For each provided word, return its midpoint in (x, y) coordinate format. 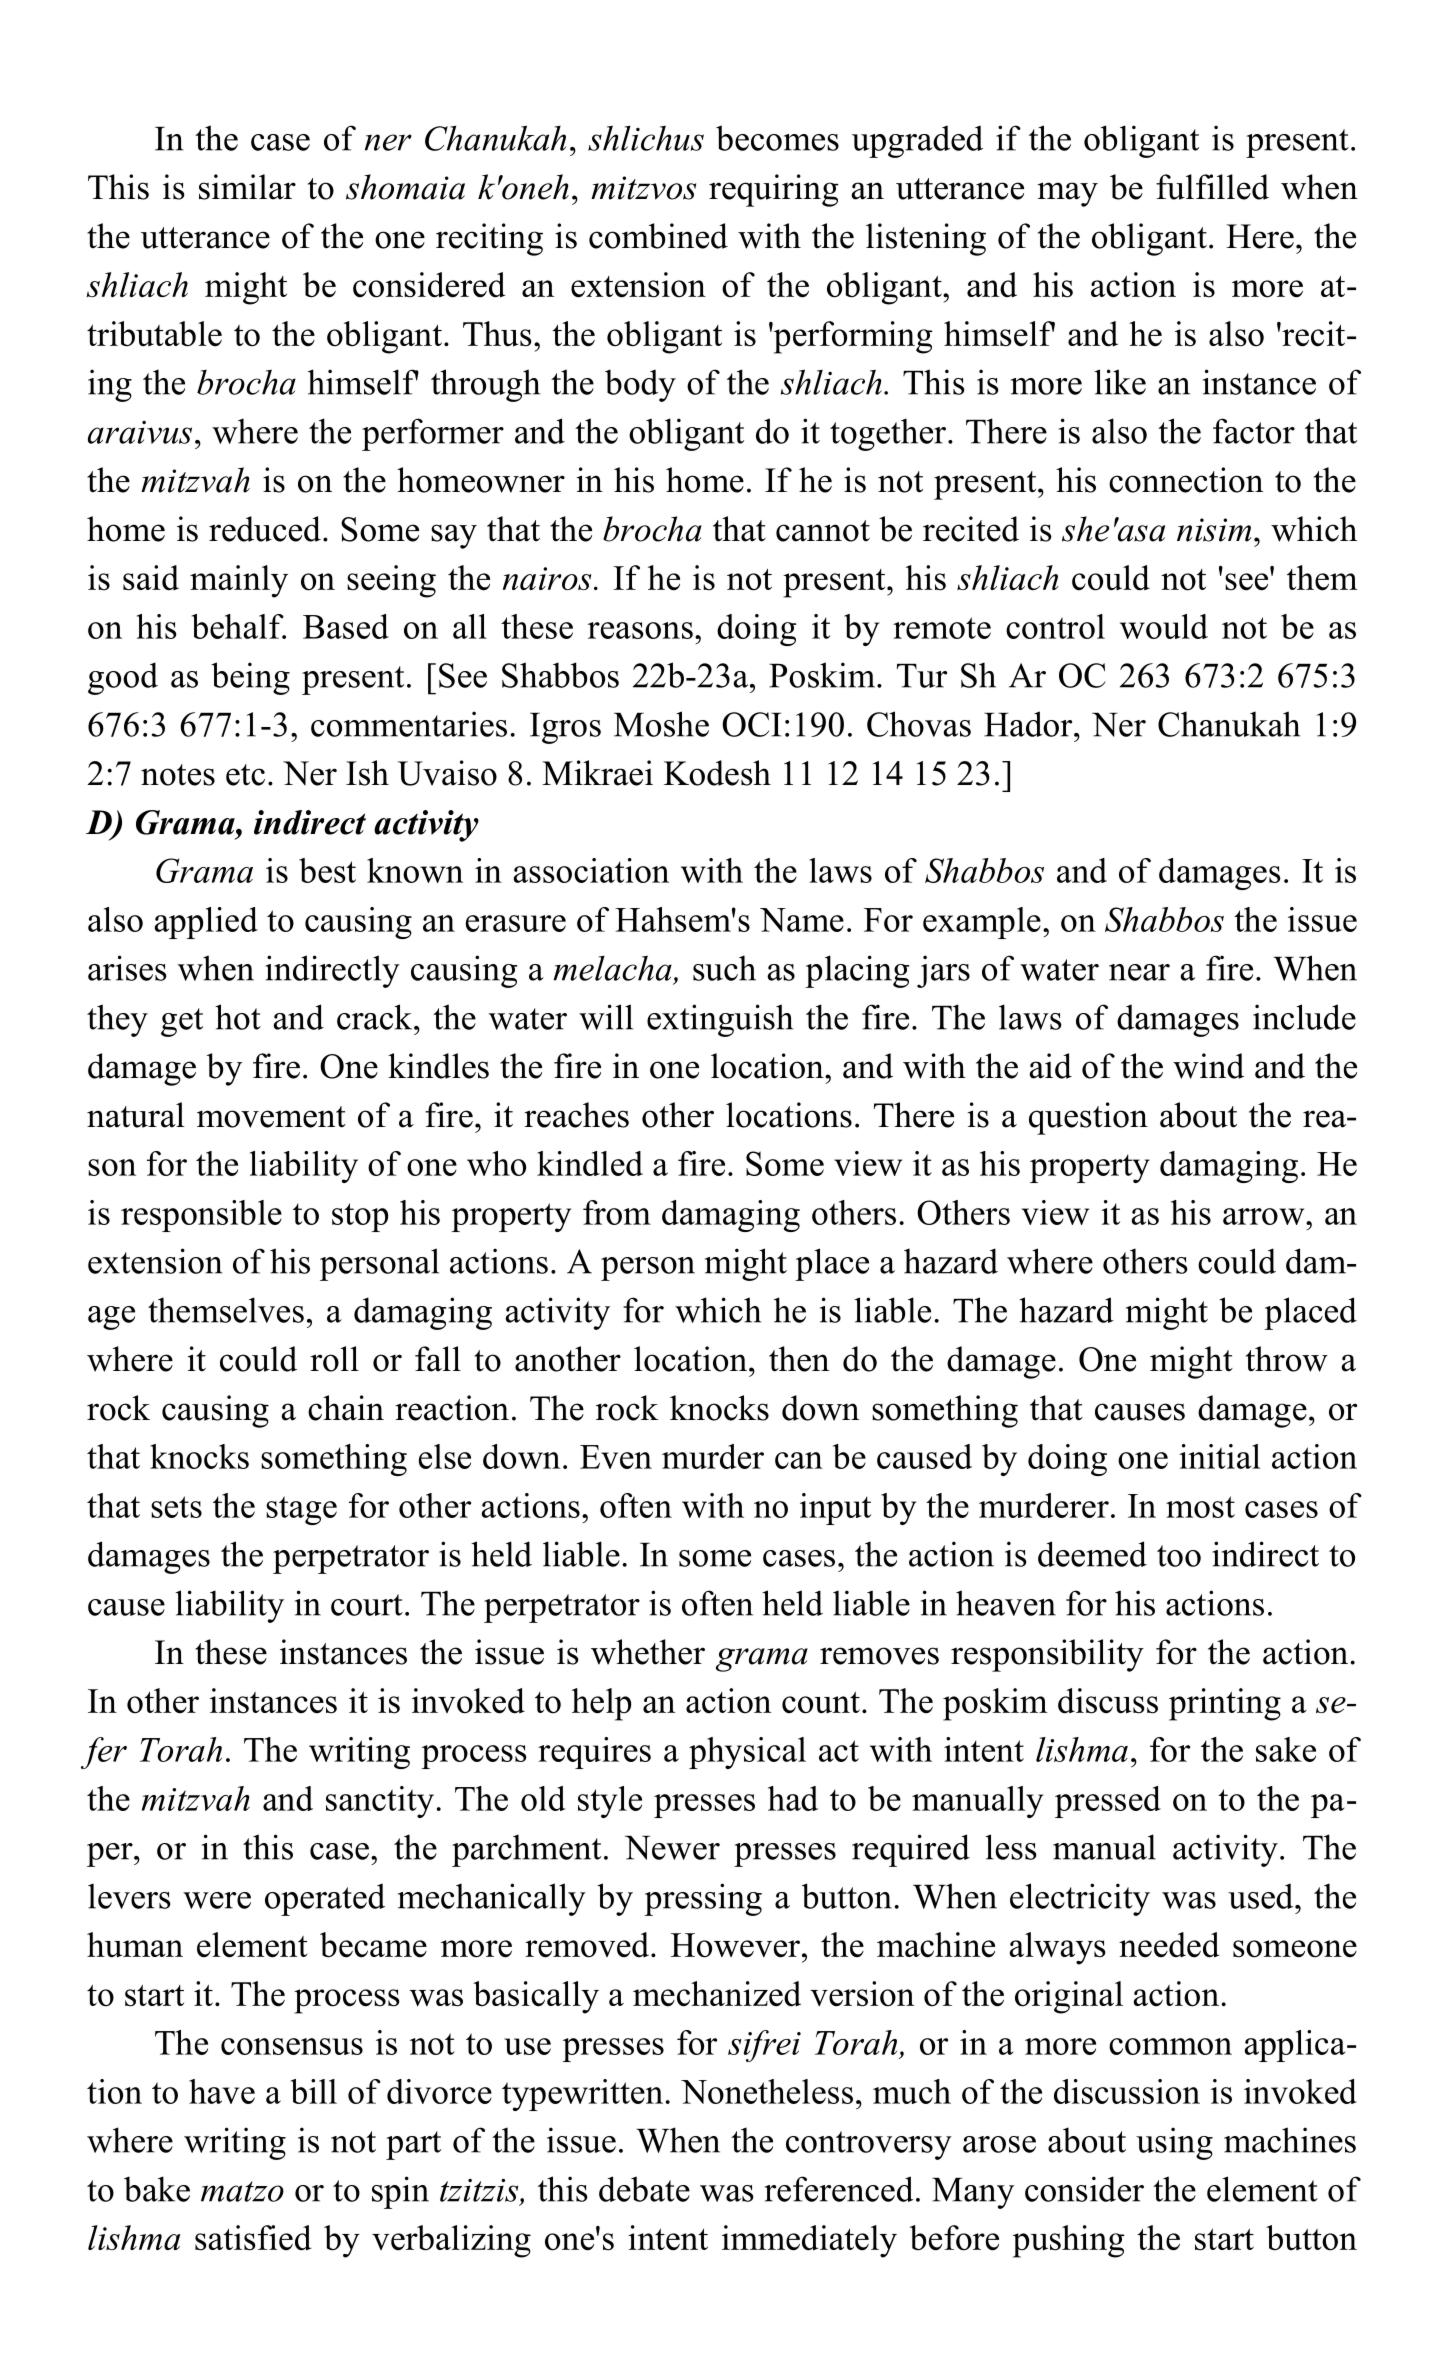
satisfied (253, 2238)
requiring (774, 190)
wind (1208, 1066)
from (617, 1212)
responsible (201, 1216)
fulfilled (1212, 187)
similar (247, 187)
